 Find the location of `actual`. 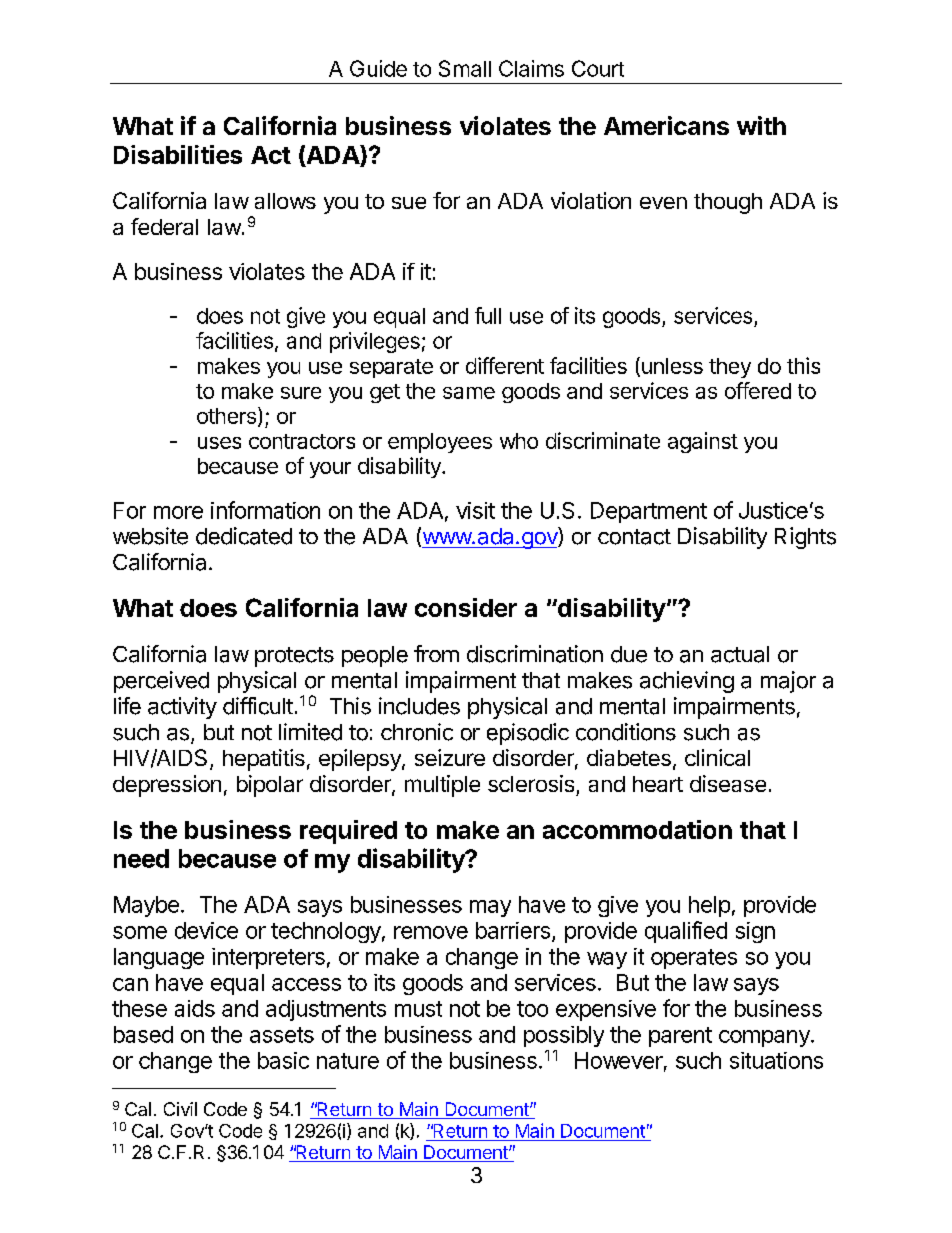

actual is located at coordinates (740, 654).
